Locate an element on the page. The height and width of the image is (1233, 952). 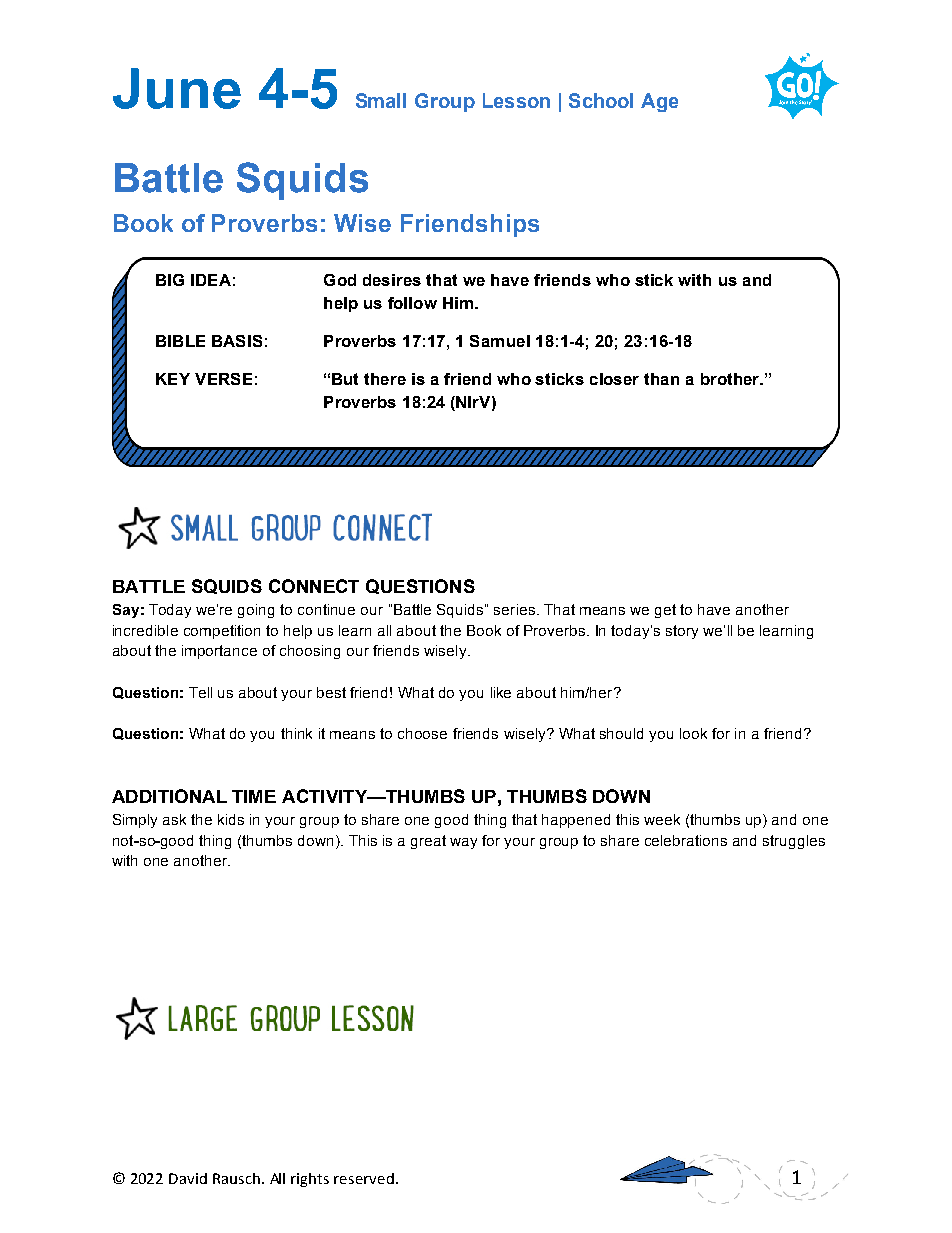
story is located at coordinates (682, 632).
